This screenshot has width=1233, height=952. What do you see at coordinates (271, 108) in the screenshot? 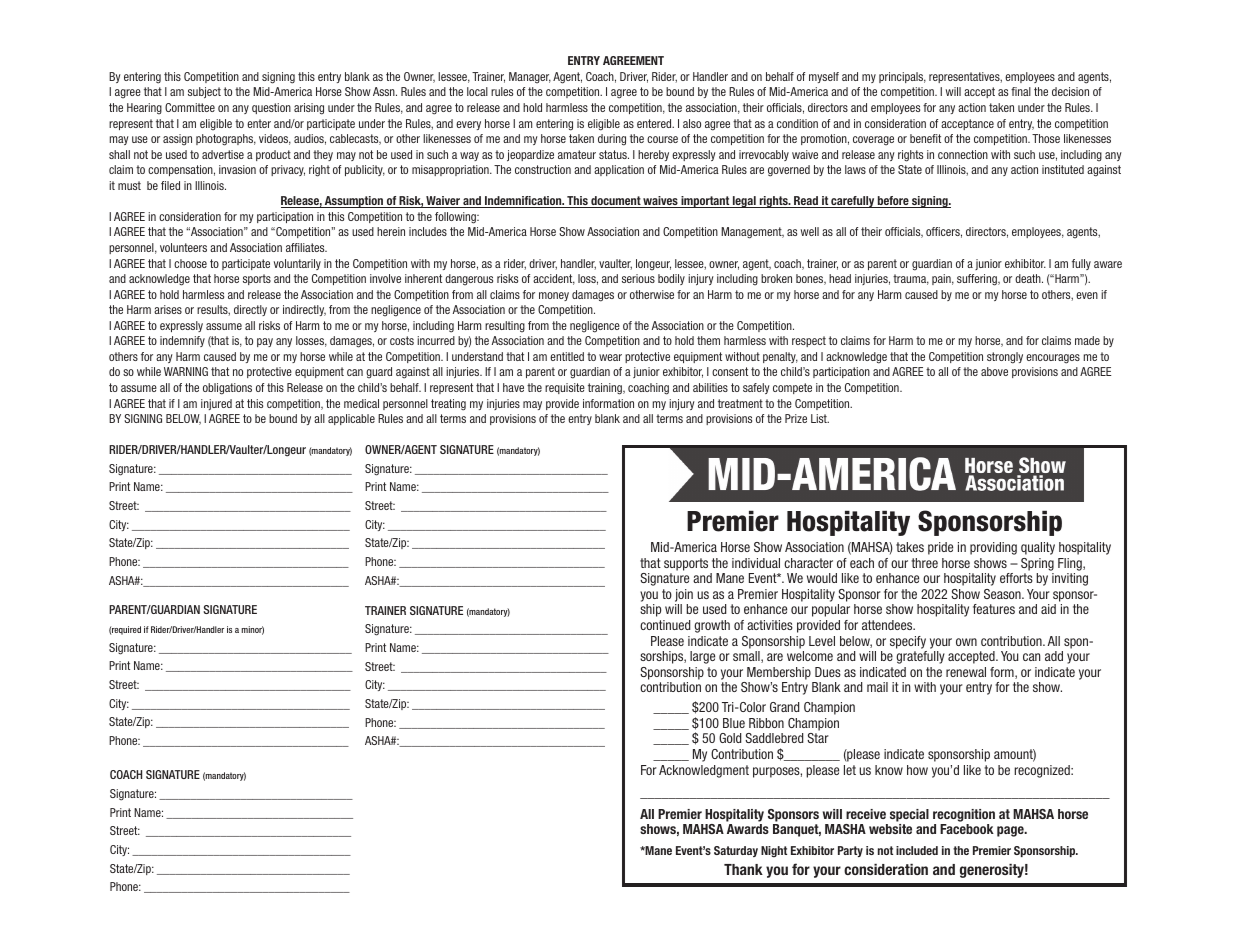
I see `question` at bounding box center [271, 108].
